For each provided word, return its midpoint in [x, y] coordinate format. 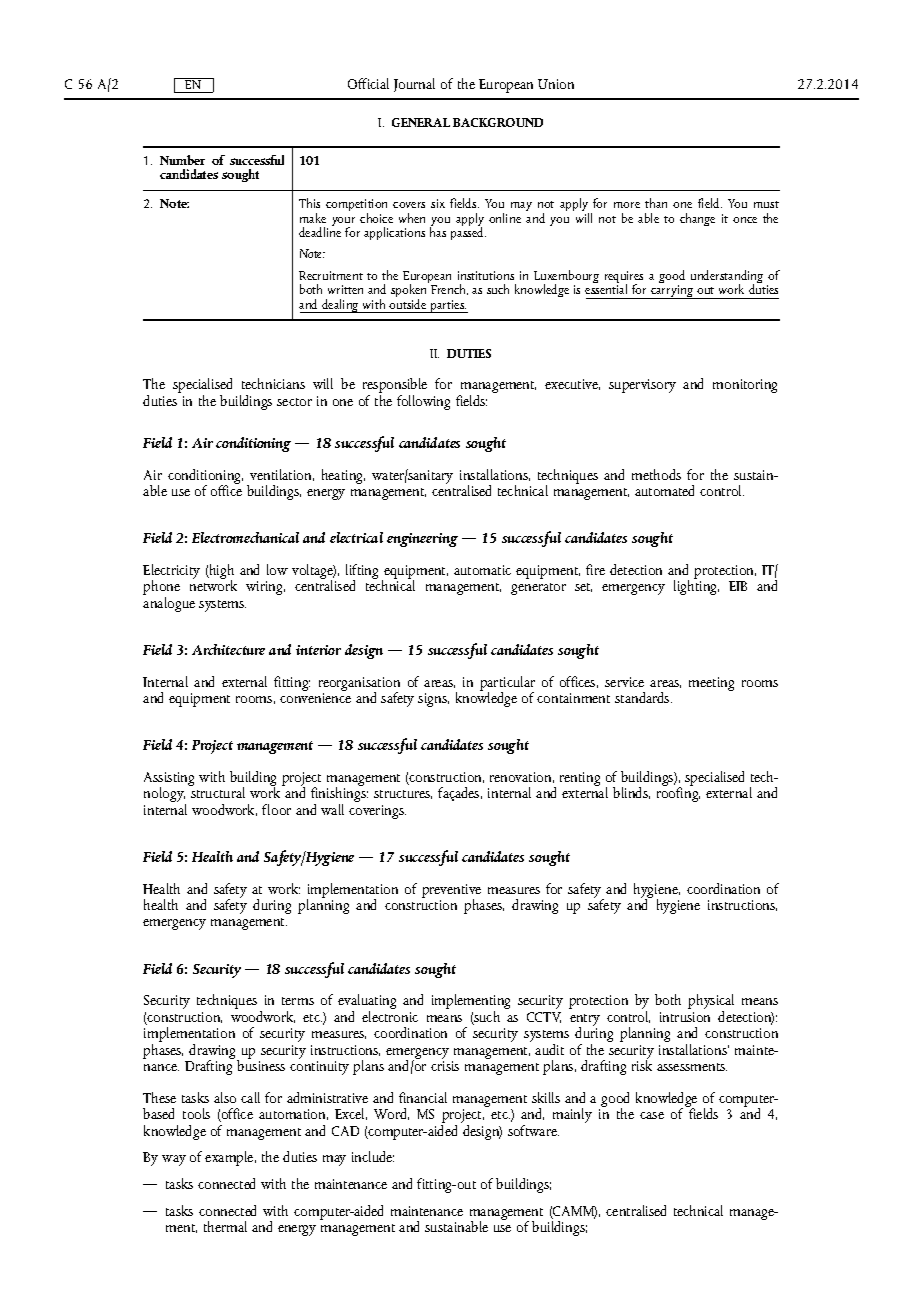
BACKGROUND [498, 122]
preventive [451, 892]
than [656, 203]
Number [182, 160]
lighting [696, 586]
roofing [678, 793]
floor [276, 809]
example [230, 1158]
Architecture [228, 649]
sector [294, 402]
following [423, 402]
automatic [482, 570]
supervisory [642, 386]
